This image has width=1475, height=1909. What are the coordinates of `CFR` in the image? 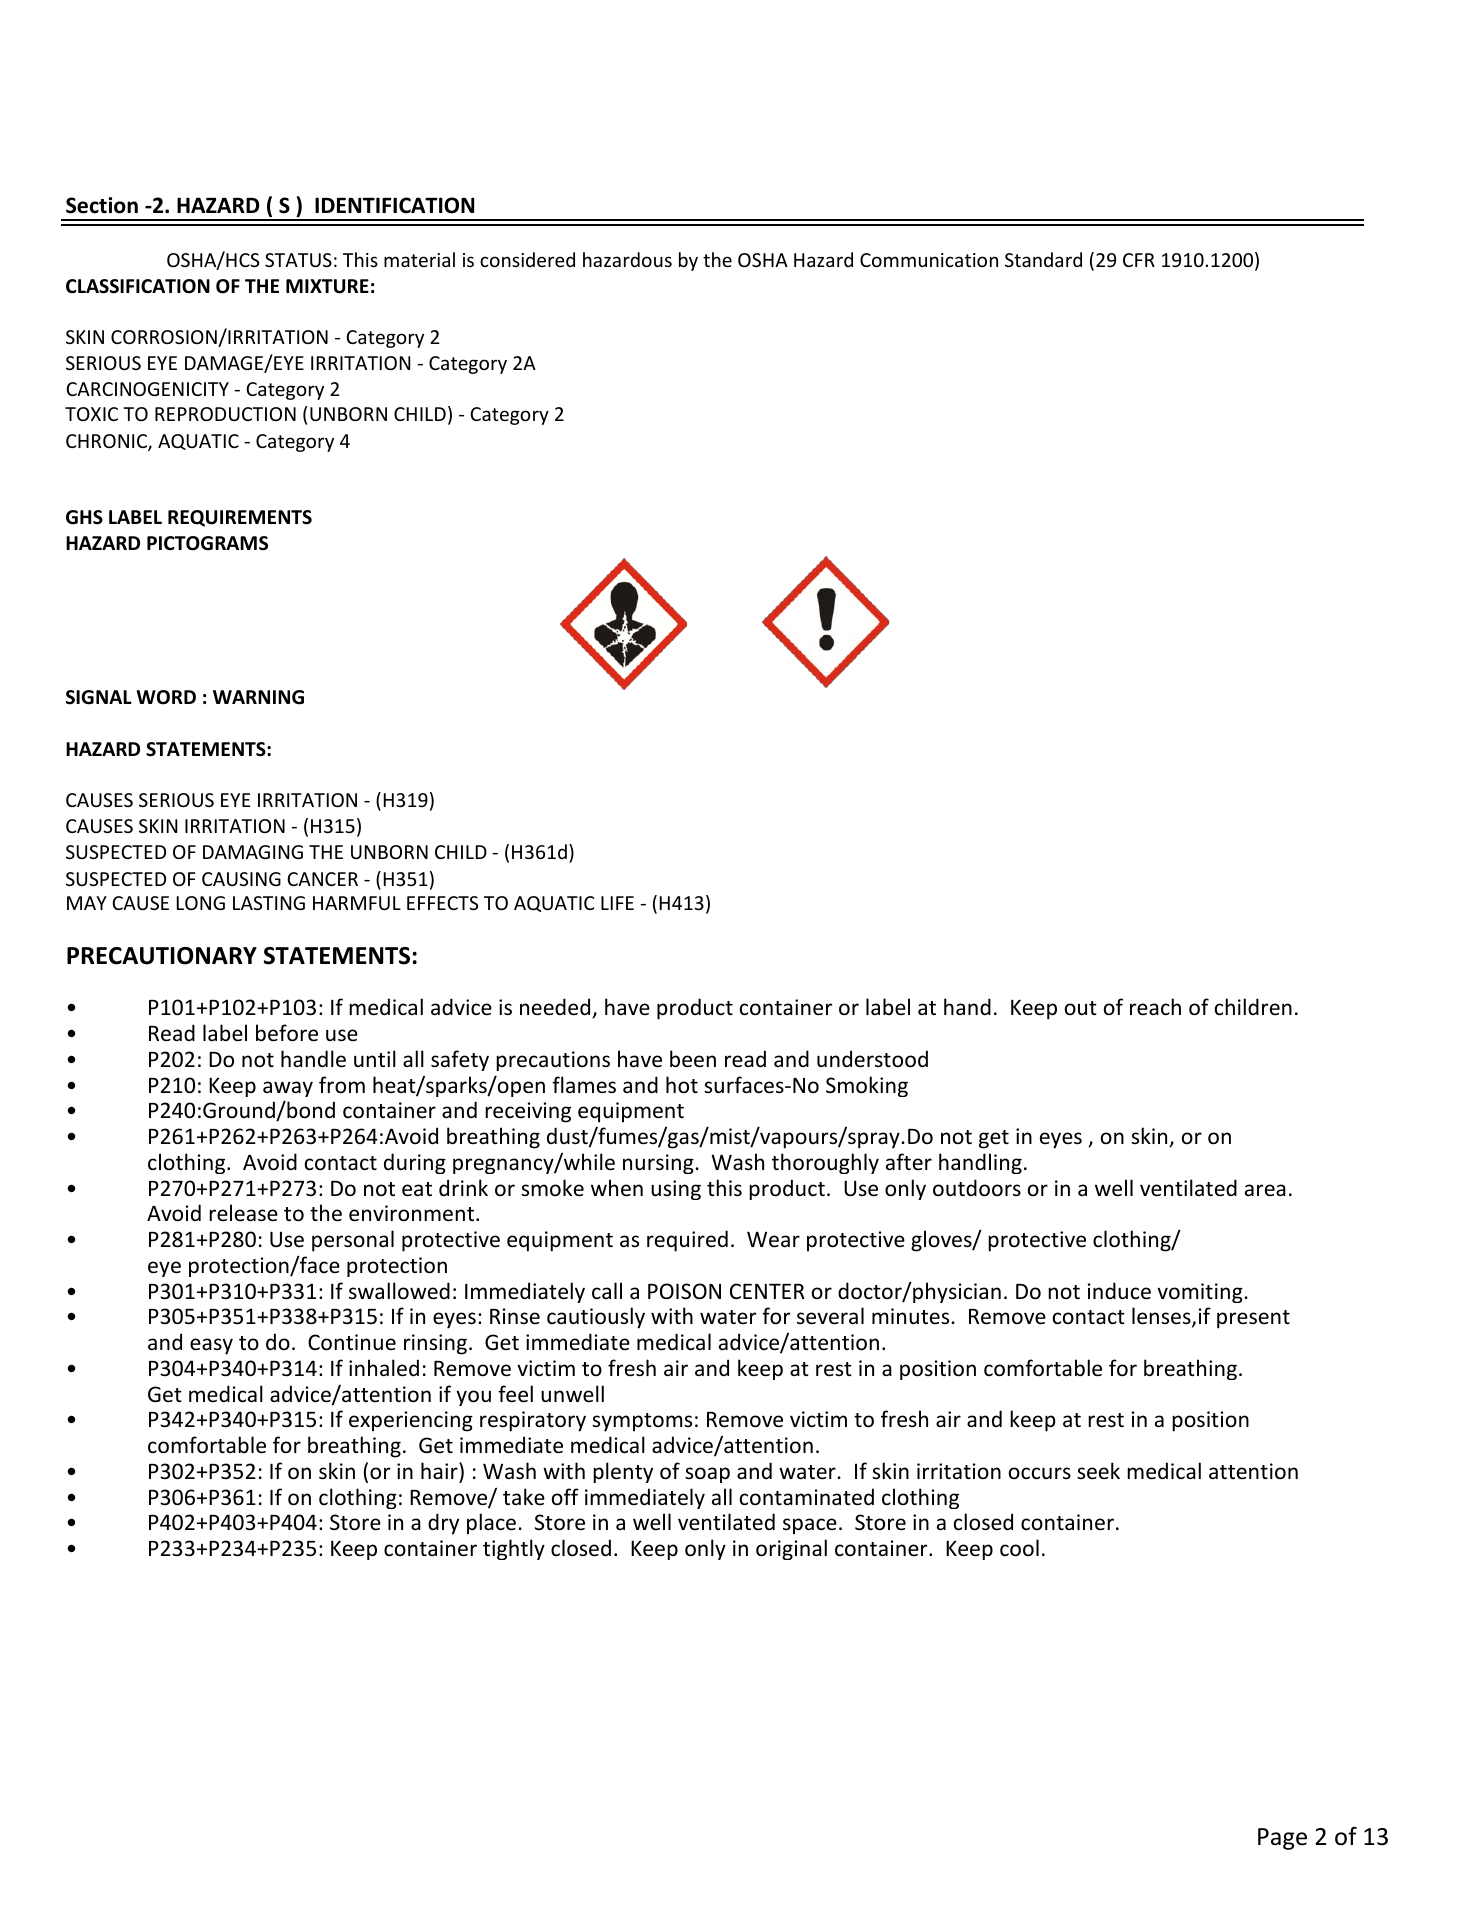 It's located at (1139, 260).
